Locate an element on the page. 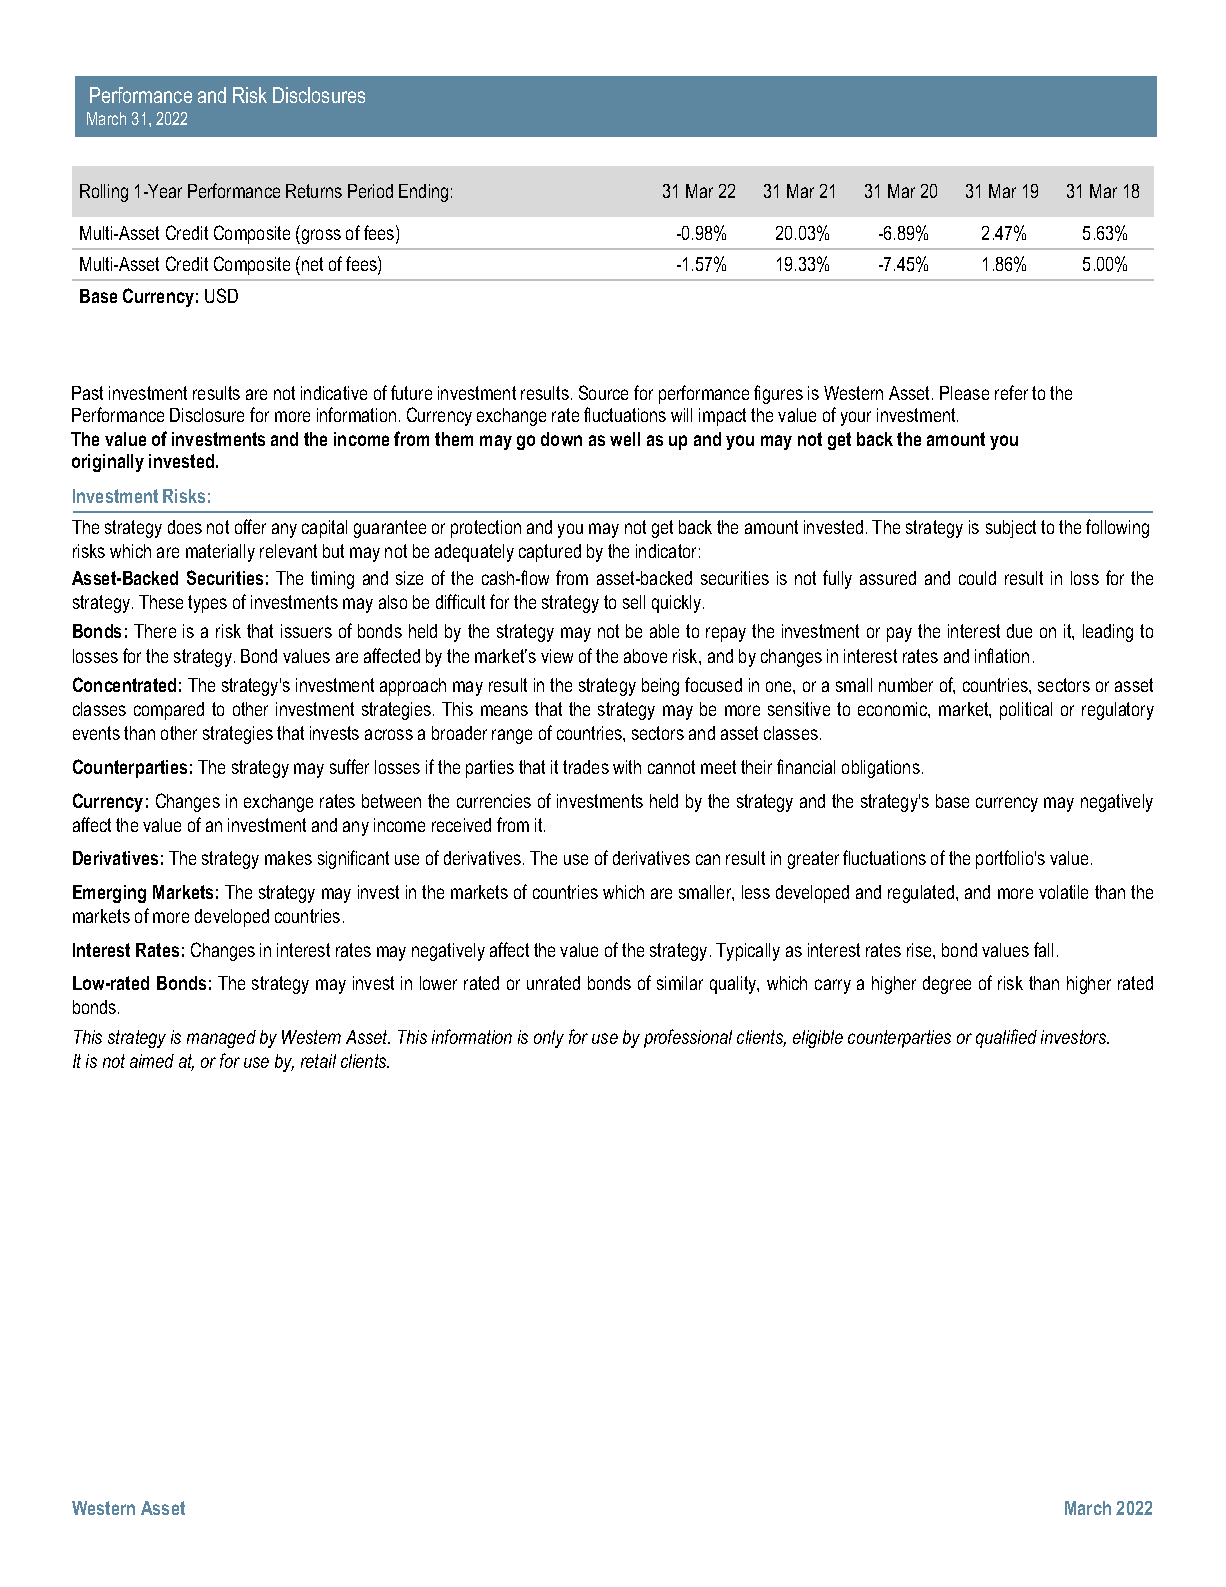 This page has width=1226, height=1587. qualified is located at coordinates (1006, 1038).
